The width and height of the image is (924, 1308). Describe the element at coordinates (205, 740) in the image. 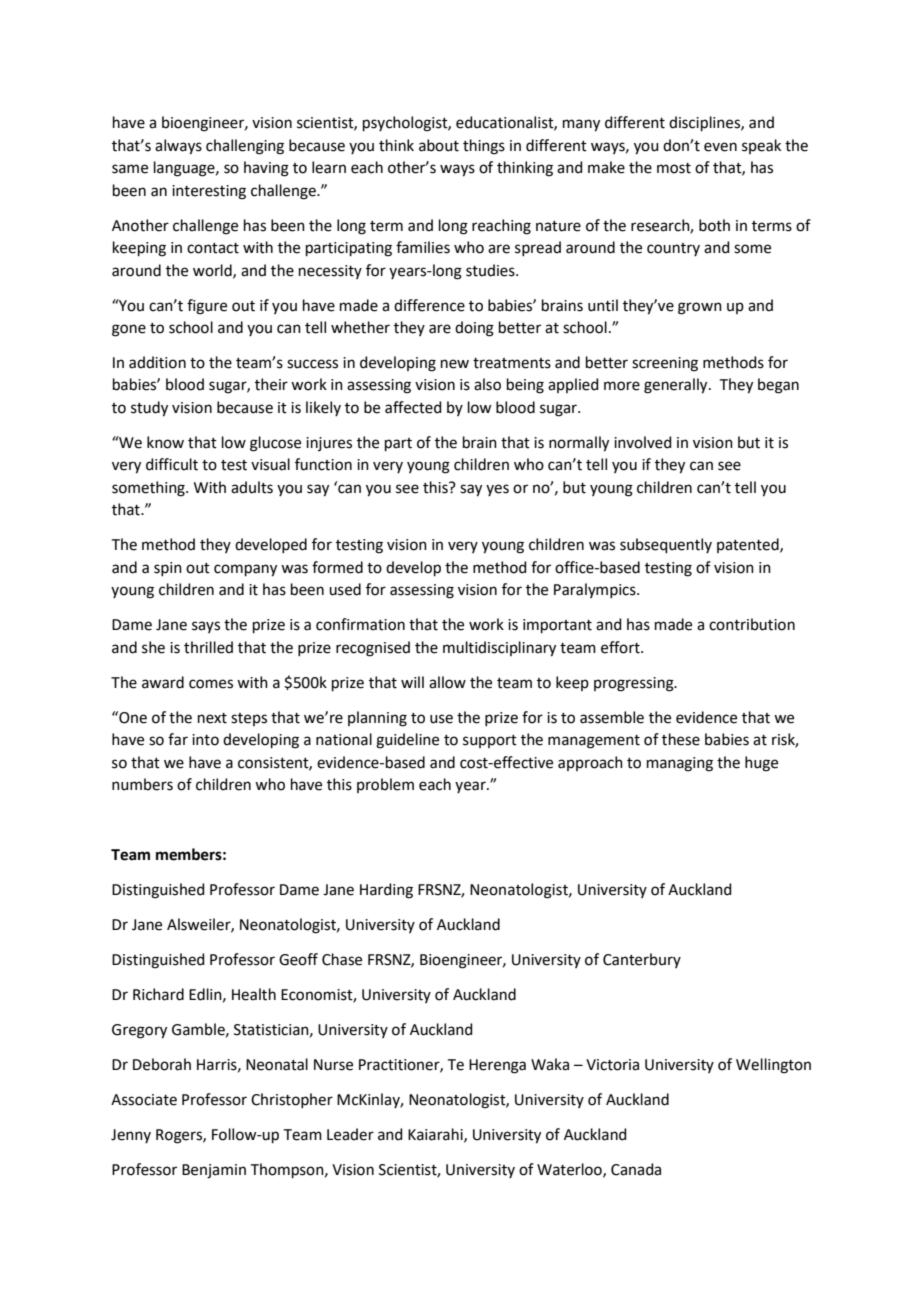

I see `into` at that location.
